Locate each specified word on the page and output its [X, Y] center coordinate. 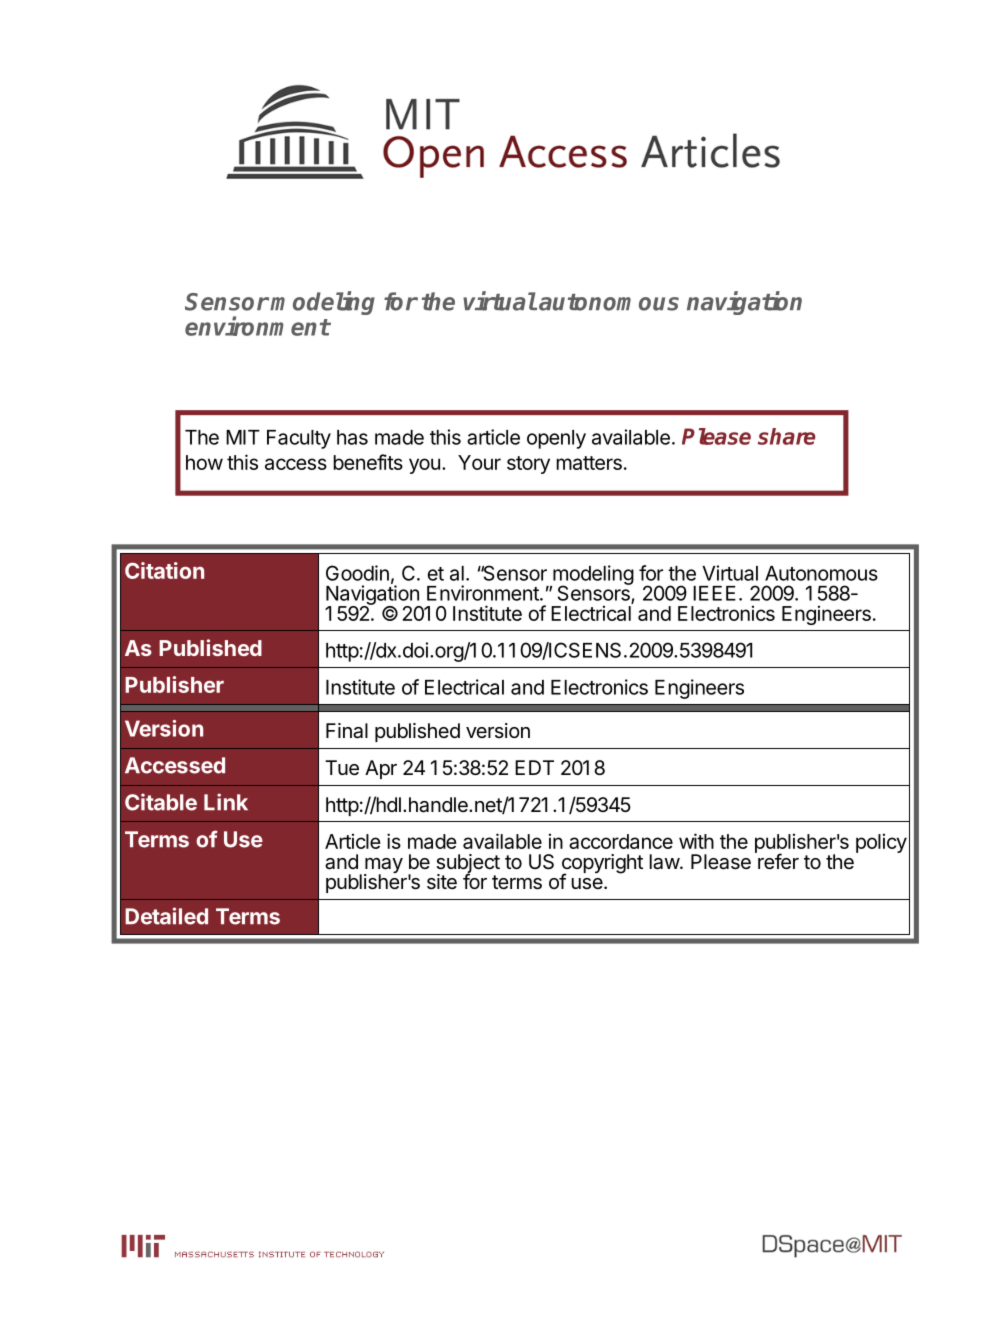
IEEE [714, 593]
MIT [243, 437]
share [786, 436]
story [528, 465]
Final [347, 731]
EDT [534, 767]
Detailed [166, 916]
